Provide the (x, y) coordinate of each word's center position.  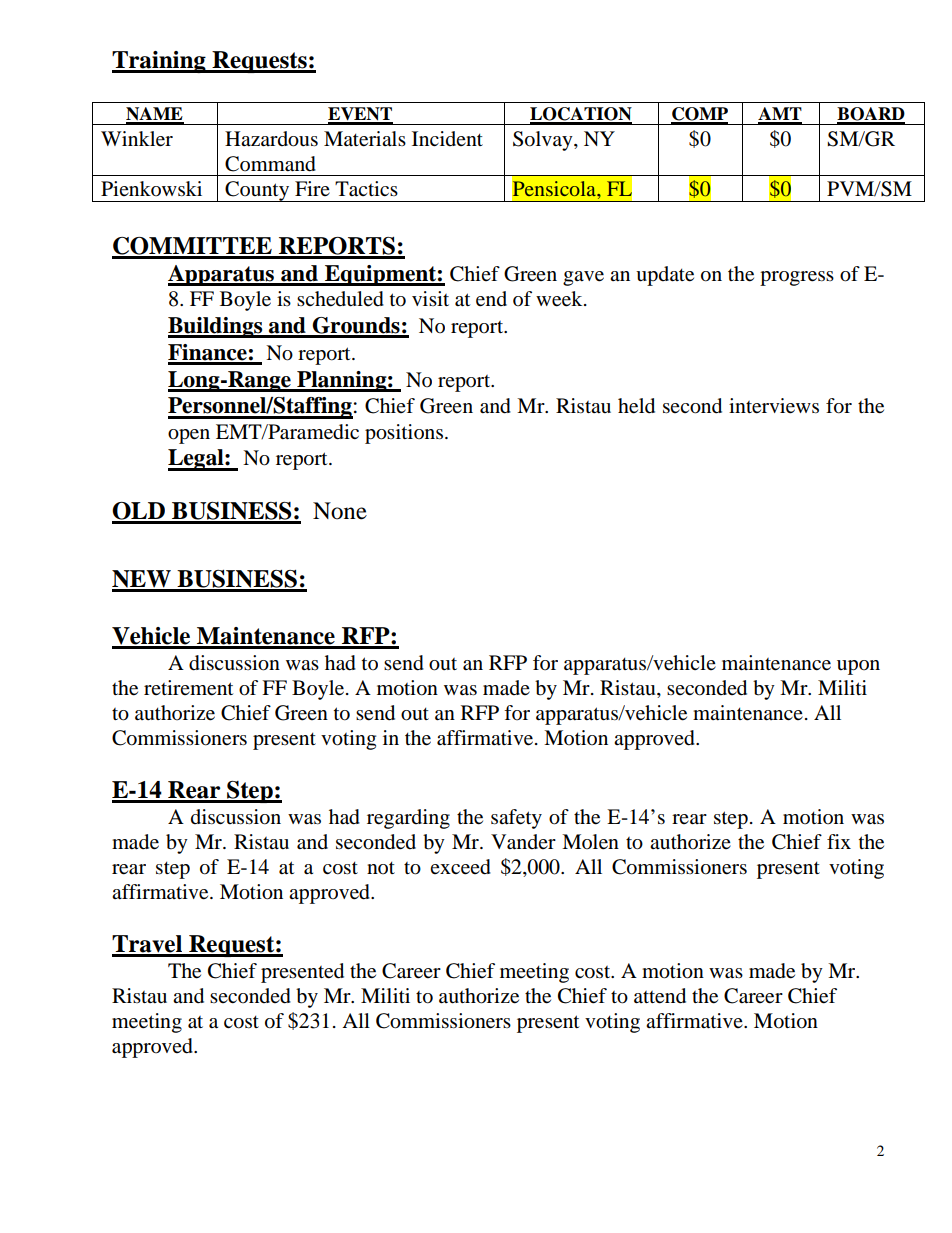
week (560, 299)
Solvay (544, 141)
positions (404, 434)
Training (160, 62)
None (340, 511)
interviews (774, 406)
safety (516, 819)
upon (858, 667)
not (381, 868)
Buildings (216, 327)
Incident (447, 138)
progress (797, 278)
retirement (188, 688)
